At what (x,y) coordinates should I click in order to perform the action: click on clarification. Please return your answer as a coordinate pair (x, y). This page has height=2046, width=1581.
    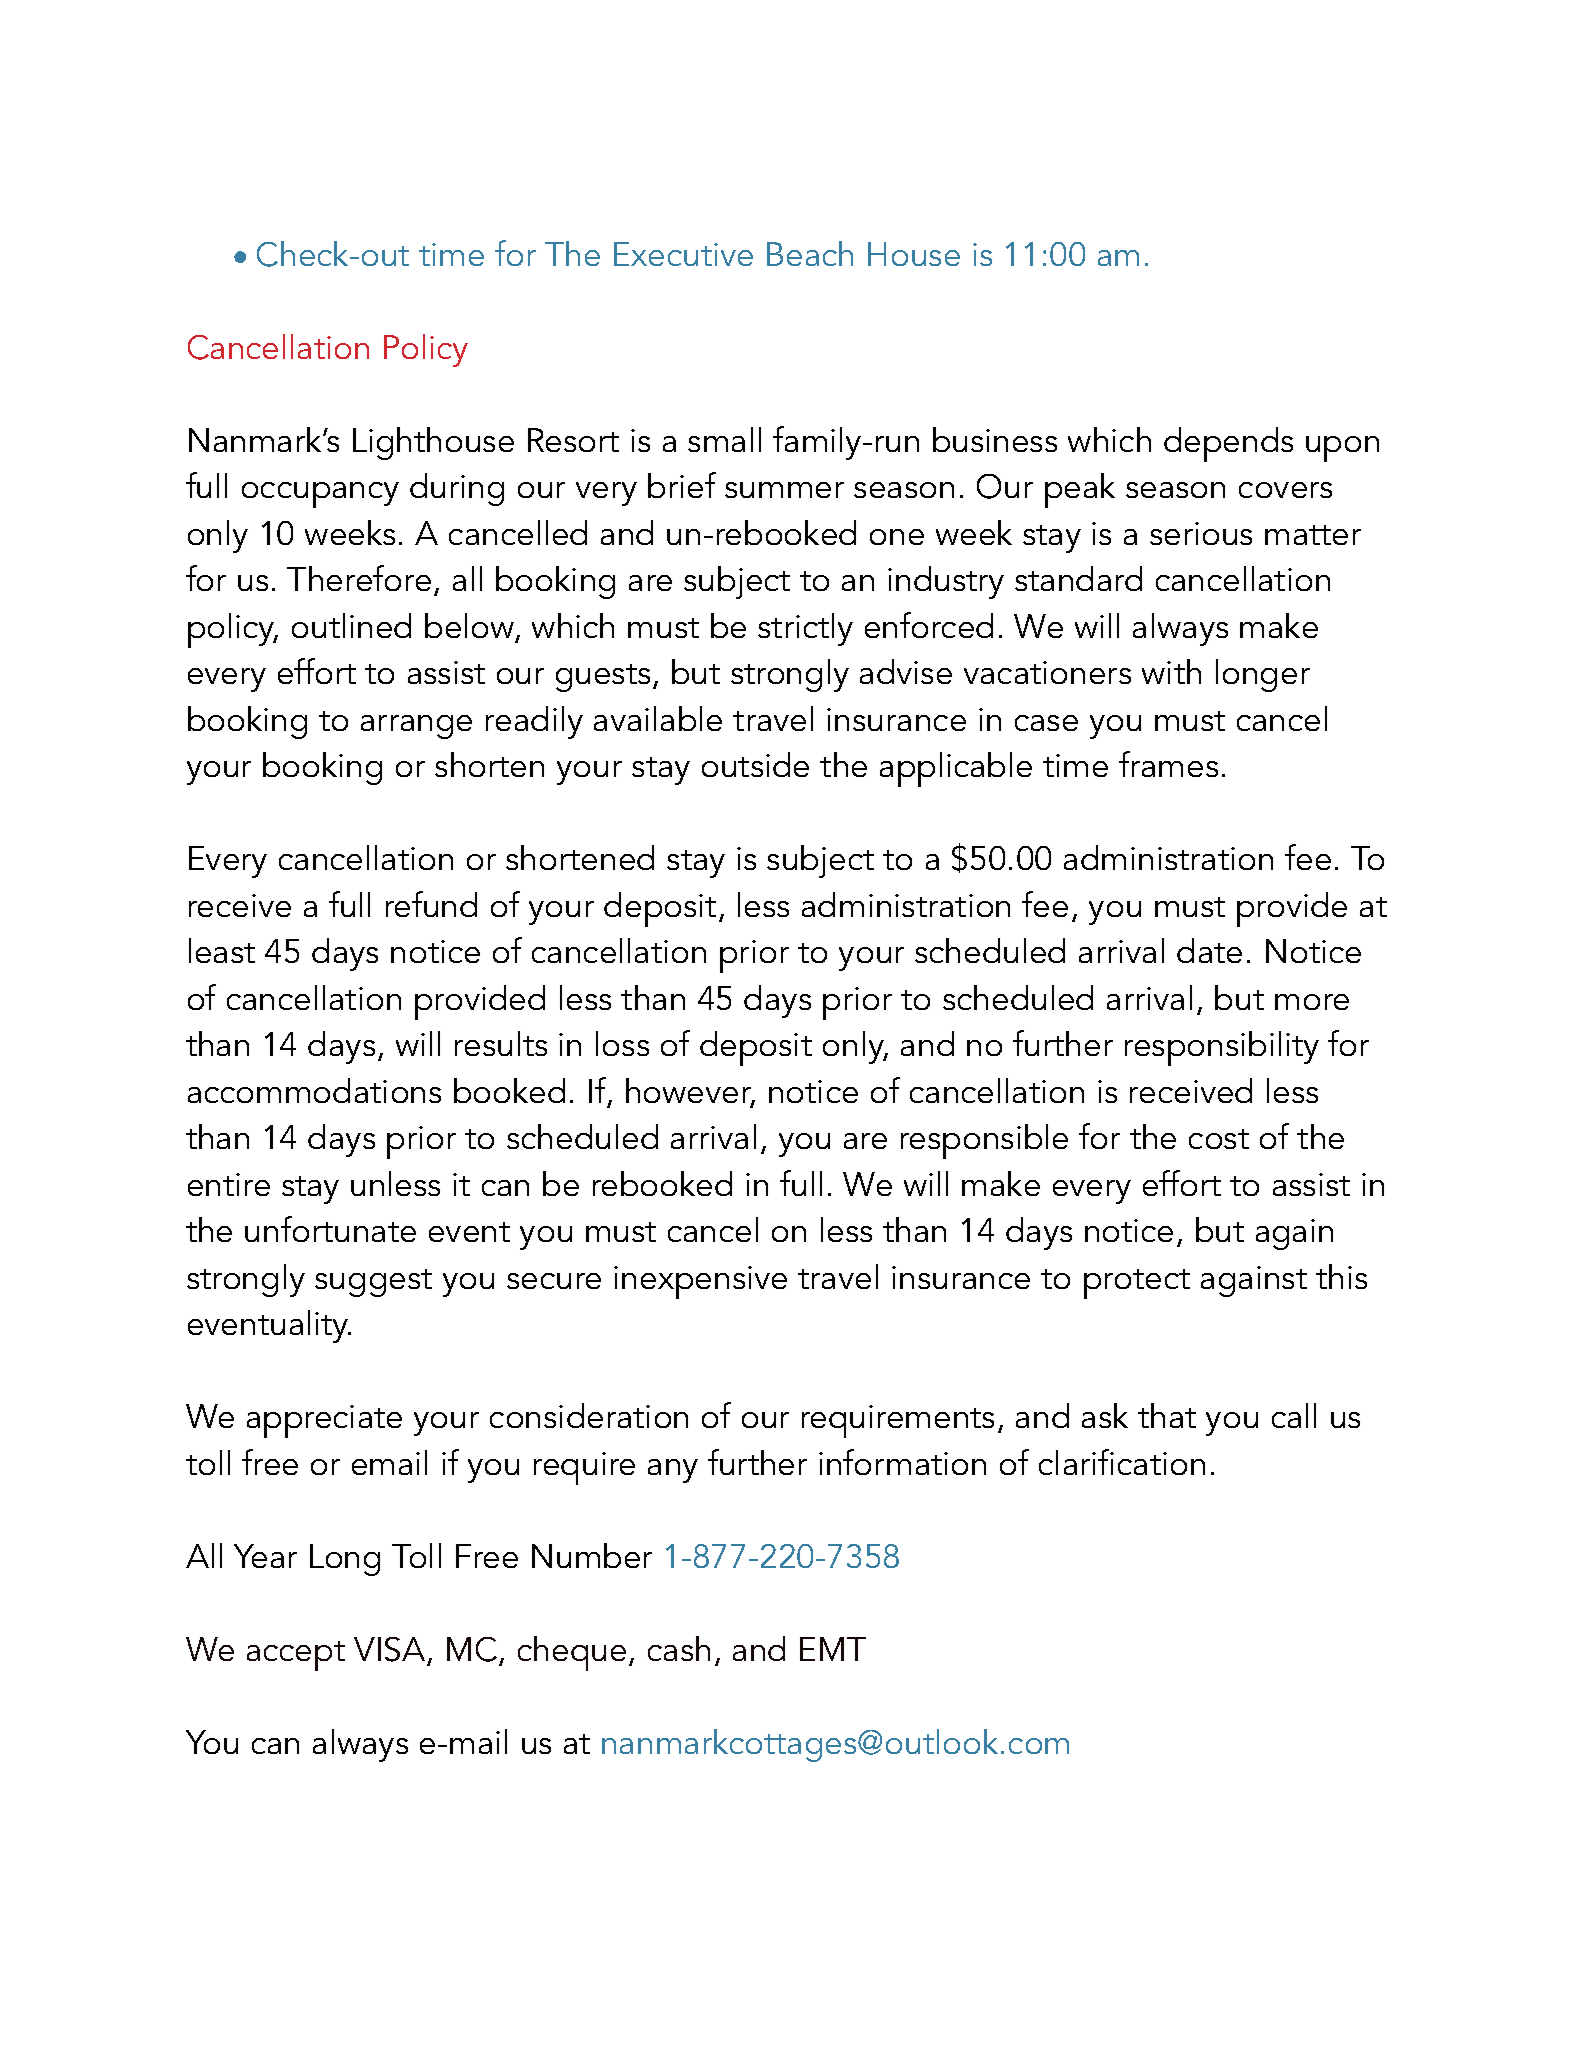
    Looking at the image, I should click on (1122, 1462).
